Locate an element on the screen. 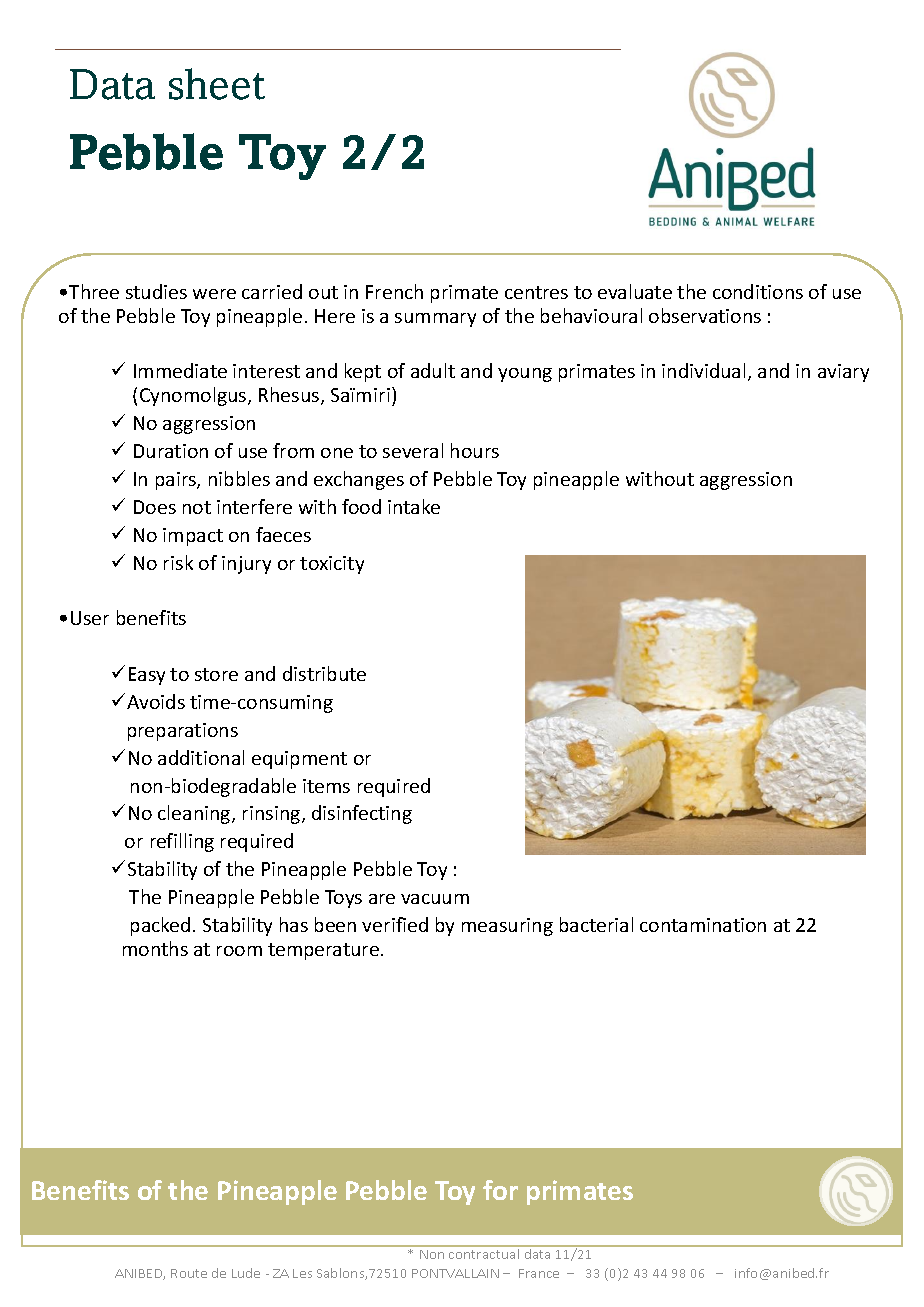 This screenshot has width=924, height=1307. French is located at coordinates (394, 291).
